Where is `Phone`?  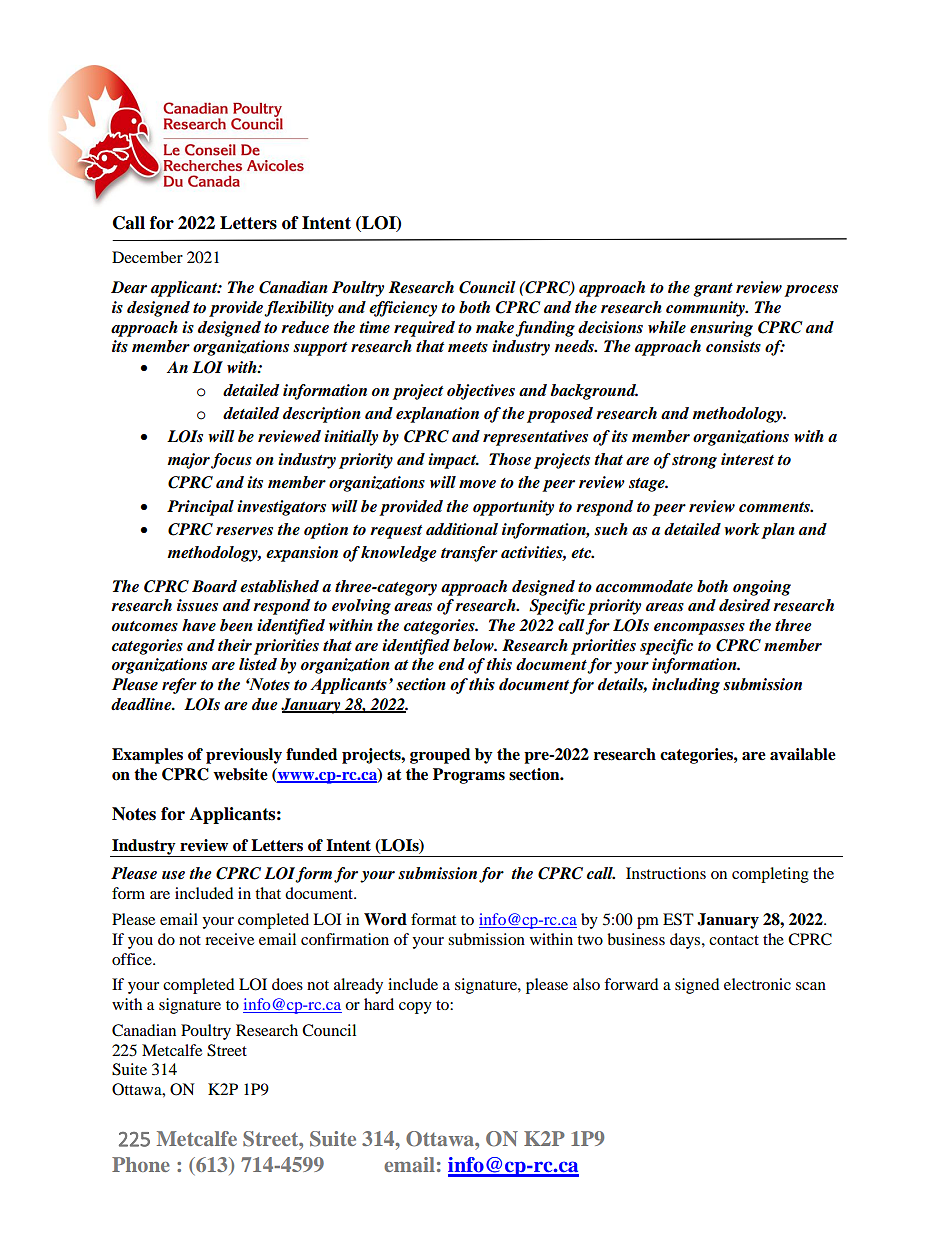 Phone is located at coordinates (141, 1164).
